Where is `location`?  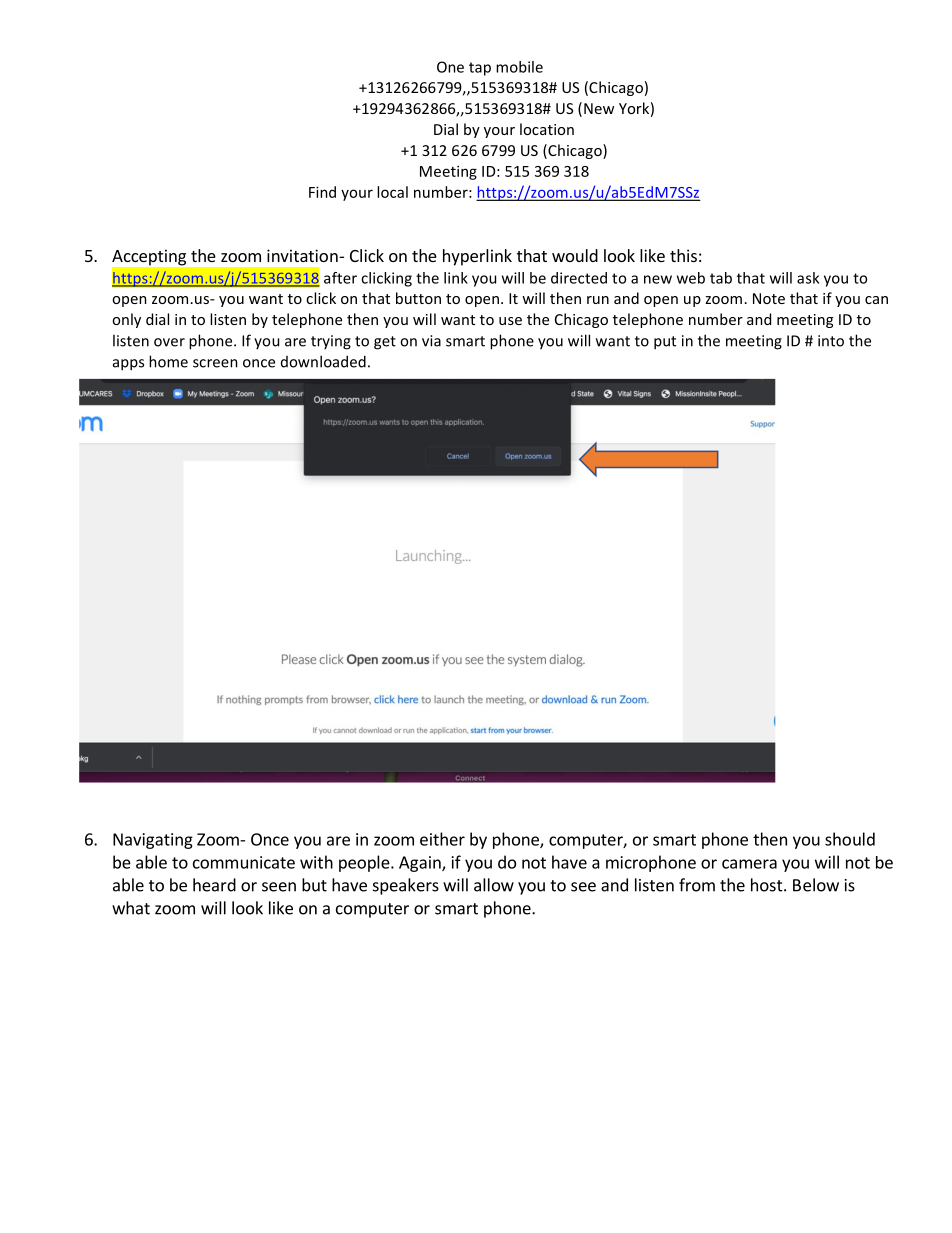 location is located at coordinates (547, 129).
